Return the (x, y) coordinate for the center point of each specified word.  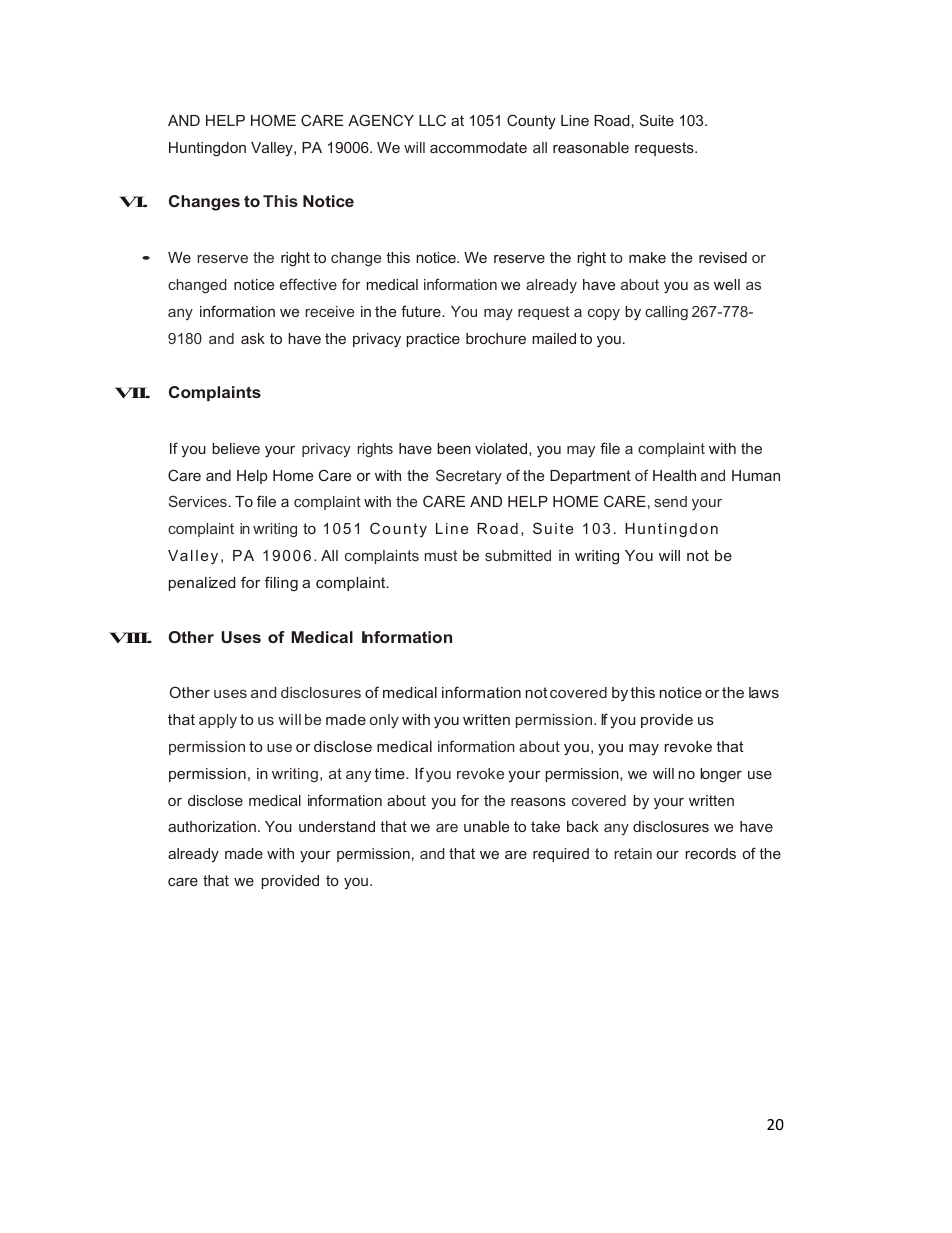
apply (218, 721)
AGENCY (381, 120)
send (671, 501)
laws (764, 692)
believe (236, 448)
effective (308, 284)
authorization (212, 826)
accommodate (478, 147)
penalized (202, 584)
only (384, 721)
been (454, 448)
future (422, 311)
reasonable (591, 147)
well (727, 284)
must (441, 555)
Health (674, 475)
